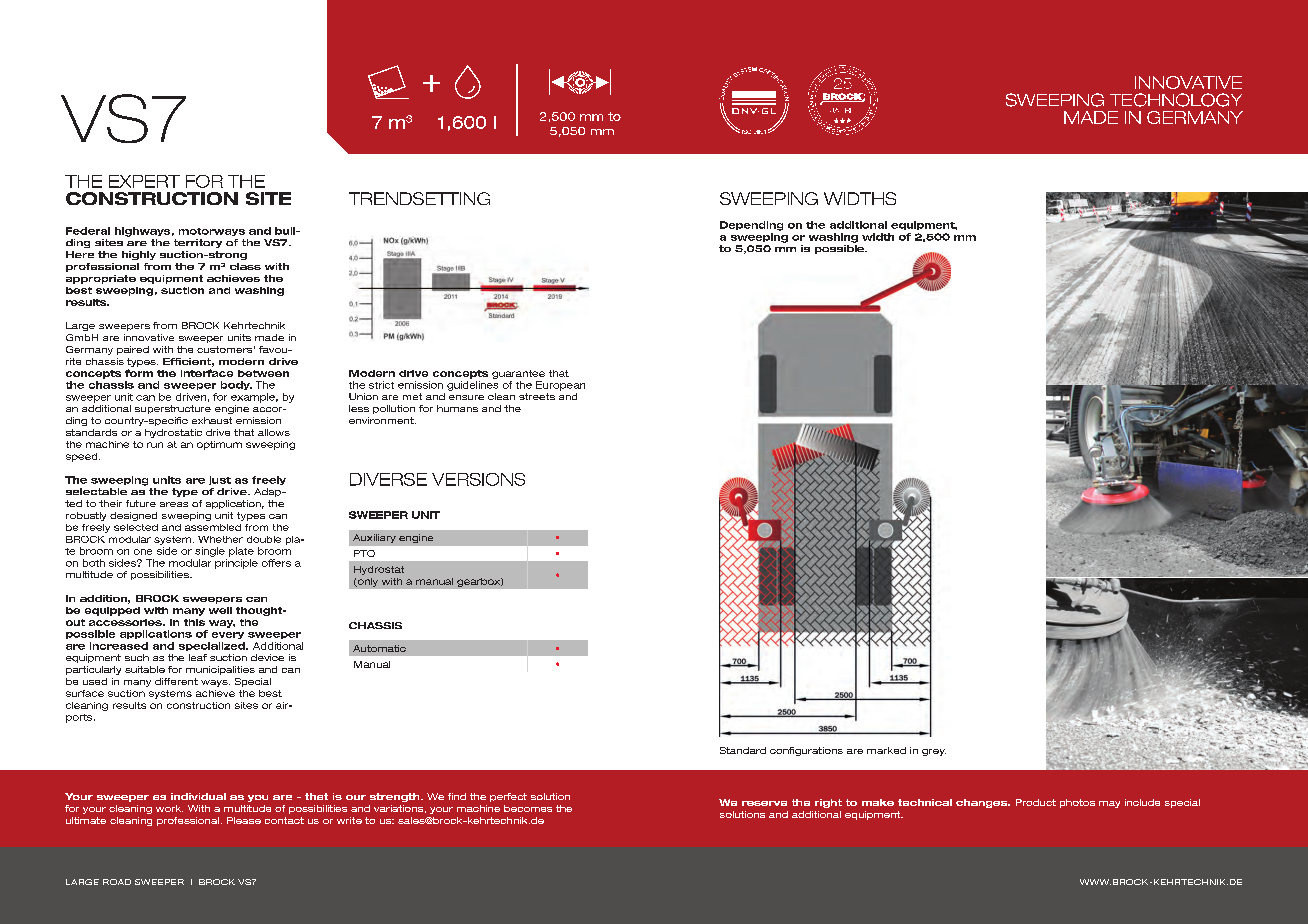 The height and width of the screenshot is (924, 1308). I want to click on Please, so click(244, 820).
